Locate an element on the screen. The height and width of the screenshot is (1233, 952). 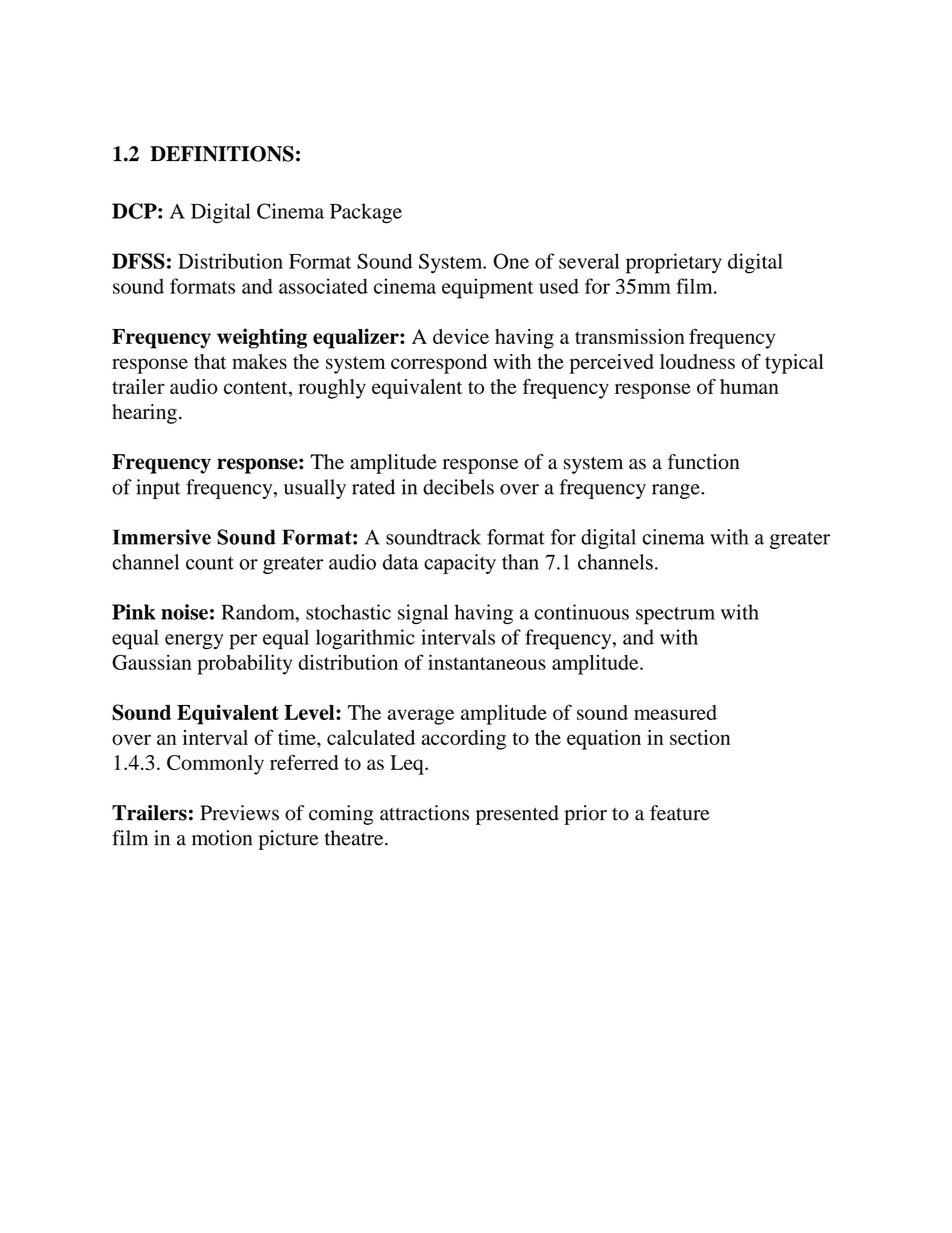
decibels is located at coordinates (458, 487).
